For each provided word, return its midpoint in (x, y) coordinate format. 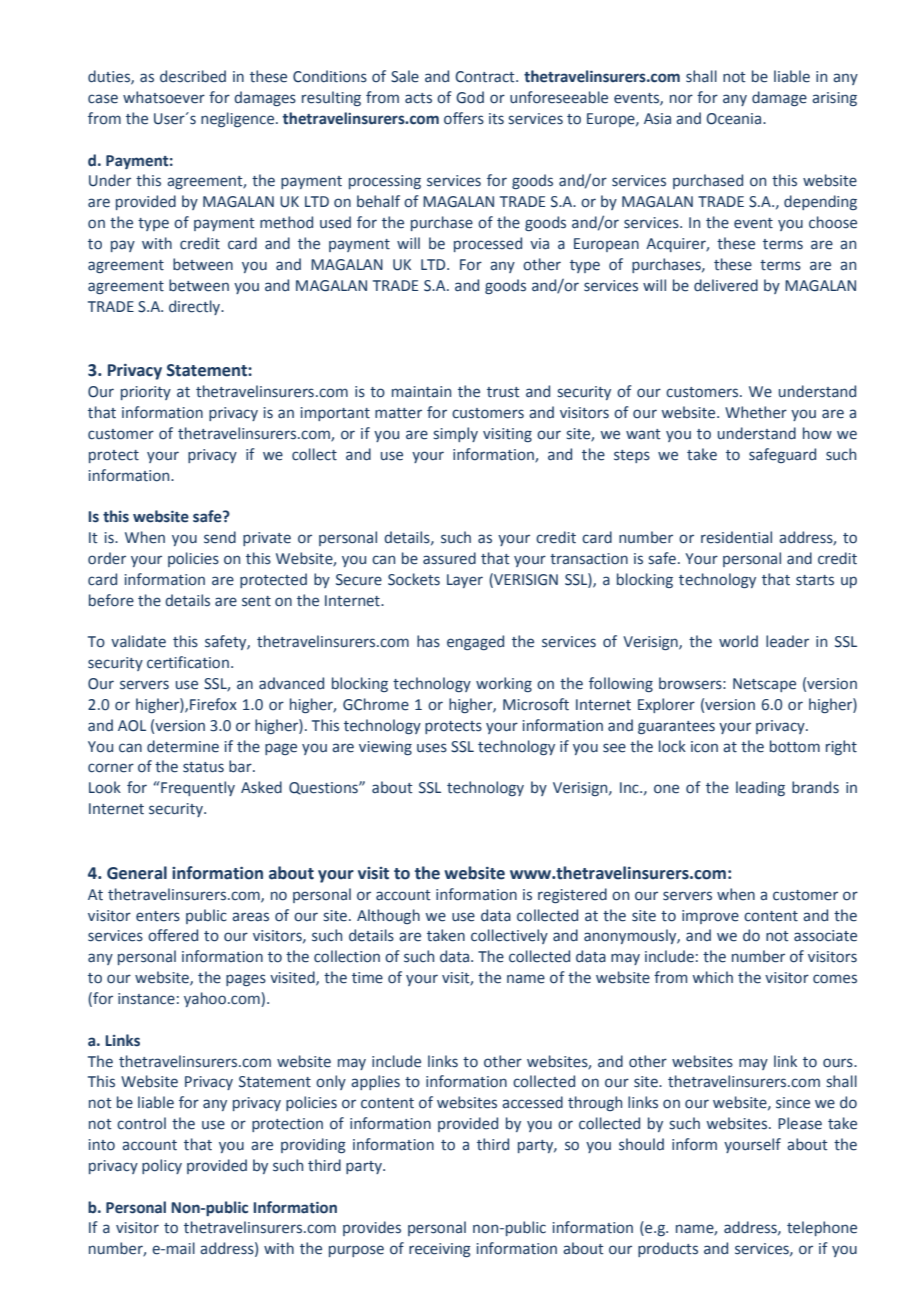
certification (188, 662)
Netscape (764, 685)
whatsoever (164, 97)
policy (162, 1166)
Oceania (735, 119)
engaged (475, 642)
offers (464, 118)
